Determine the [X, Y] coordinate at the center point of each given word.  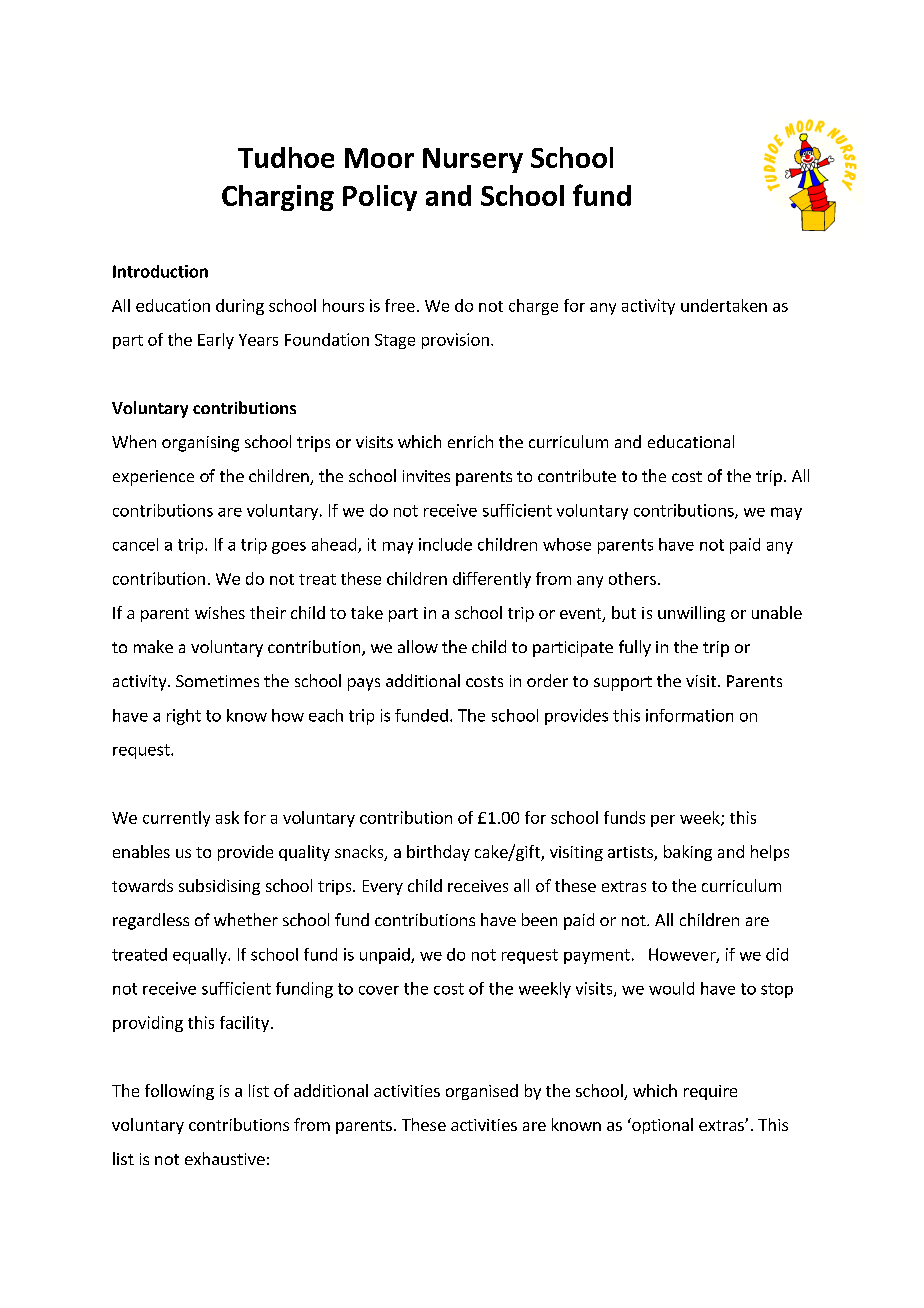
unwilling [691, 614]
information [689, 715]
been [539, 919]
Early [216, 341]
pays [364, 684]
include [445, 544]
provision [455, 341]
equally [201, 956]
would [671, 988]
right [184, 717]
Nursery [473, 160]
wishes [220, 612]
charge [533, 307]
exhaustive [225, 1158]
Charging [278, 198]
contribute [577, 475]
